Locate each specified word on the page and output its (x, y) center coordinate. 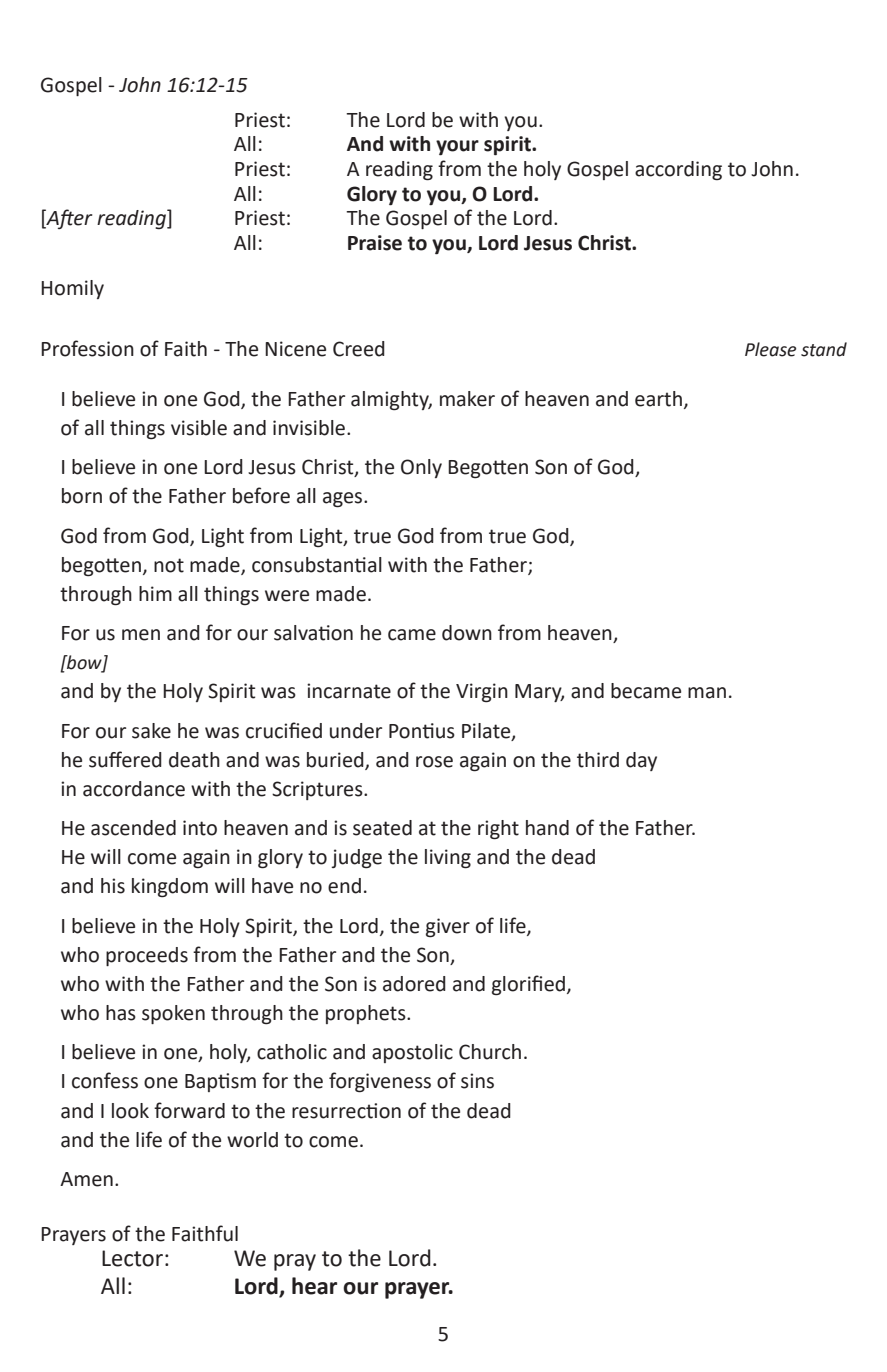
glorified (528, 985)
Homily (72, 289)
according (678, 170)
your (457, 148)
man (707, 693)
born (82, 496)
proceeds (147, 956)
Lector (132, 1258)
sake (151, 731)
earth (658, 399)
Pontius (422, 731)
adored (414, 984)
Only (421, 468)
